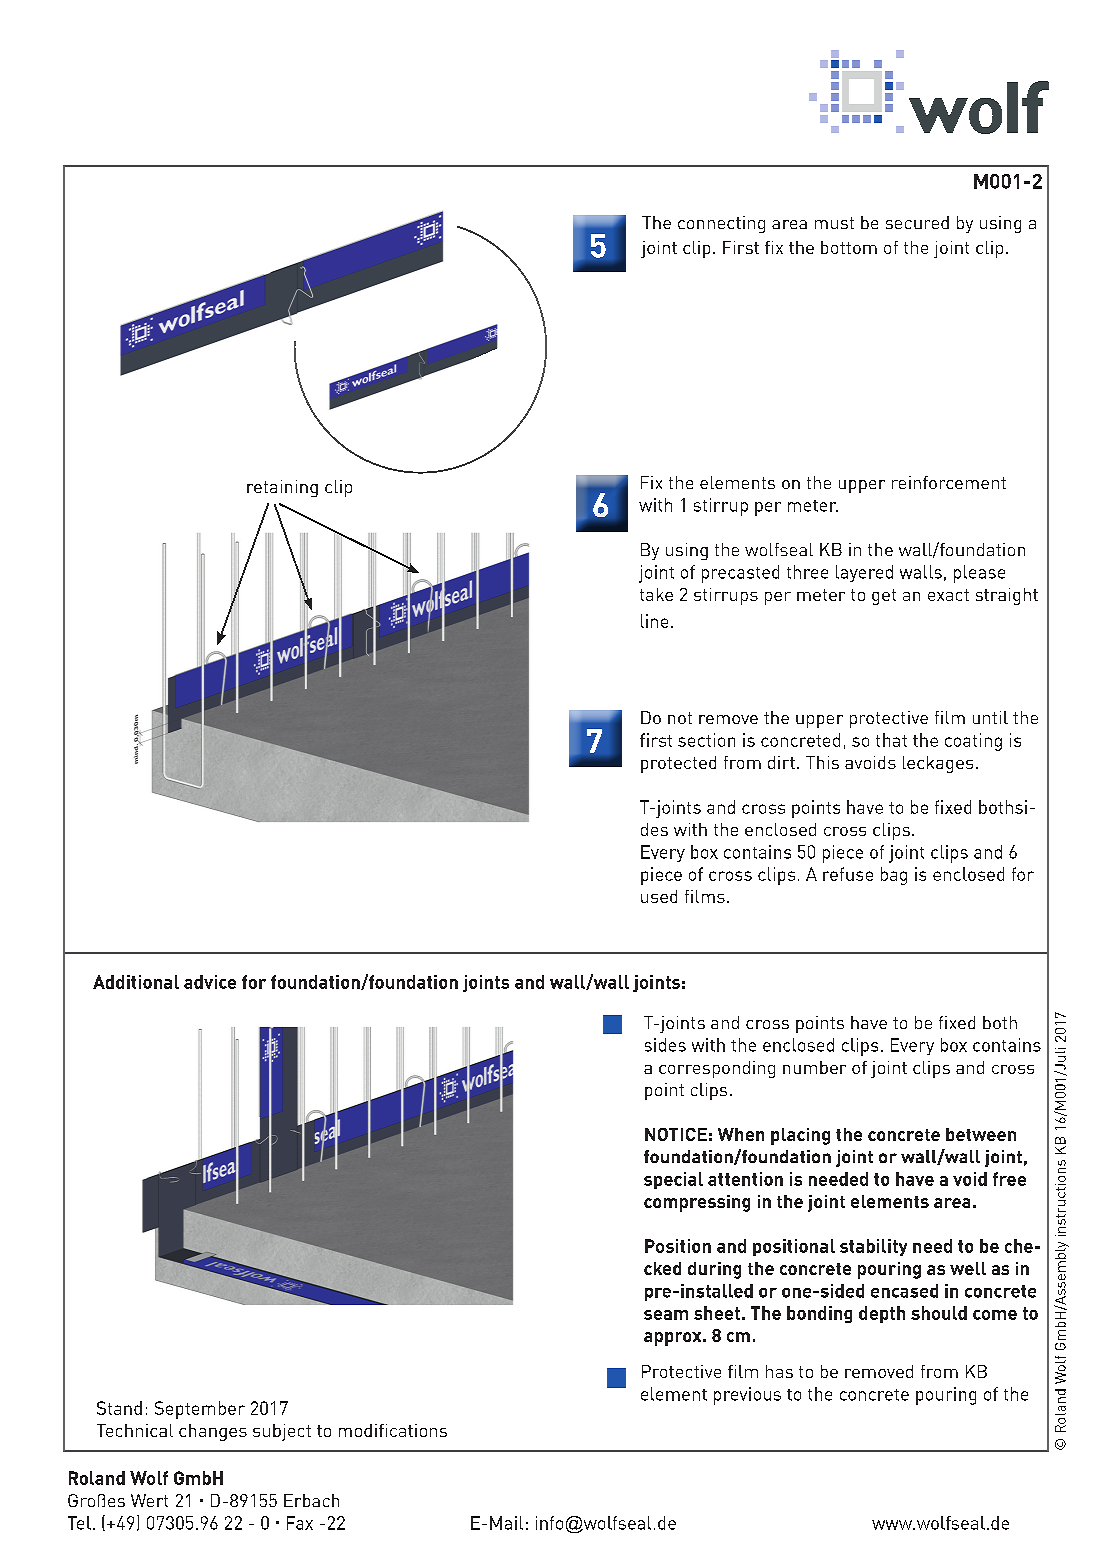 The width and height of the screenshot is (1109, 1568). I want to click on advice, so click(210, 982).
